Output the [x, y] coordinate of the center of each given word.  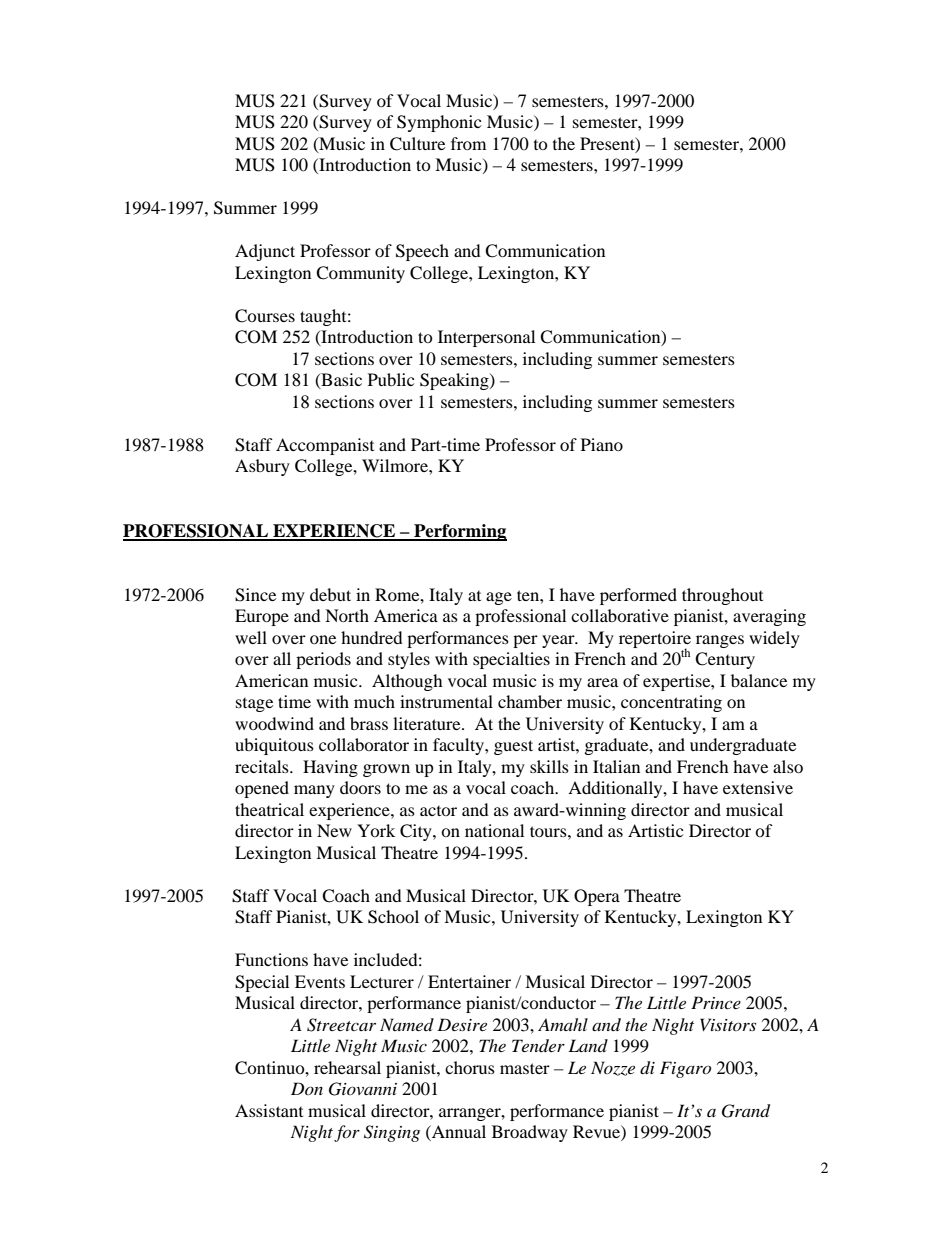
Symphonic [439, 123]
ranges [720, 641]
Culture [417, 144]
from [468, 143]
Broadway [530, 1133]
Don [307, 1088]
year [559, 641]
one [323, 639]
